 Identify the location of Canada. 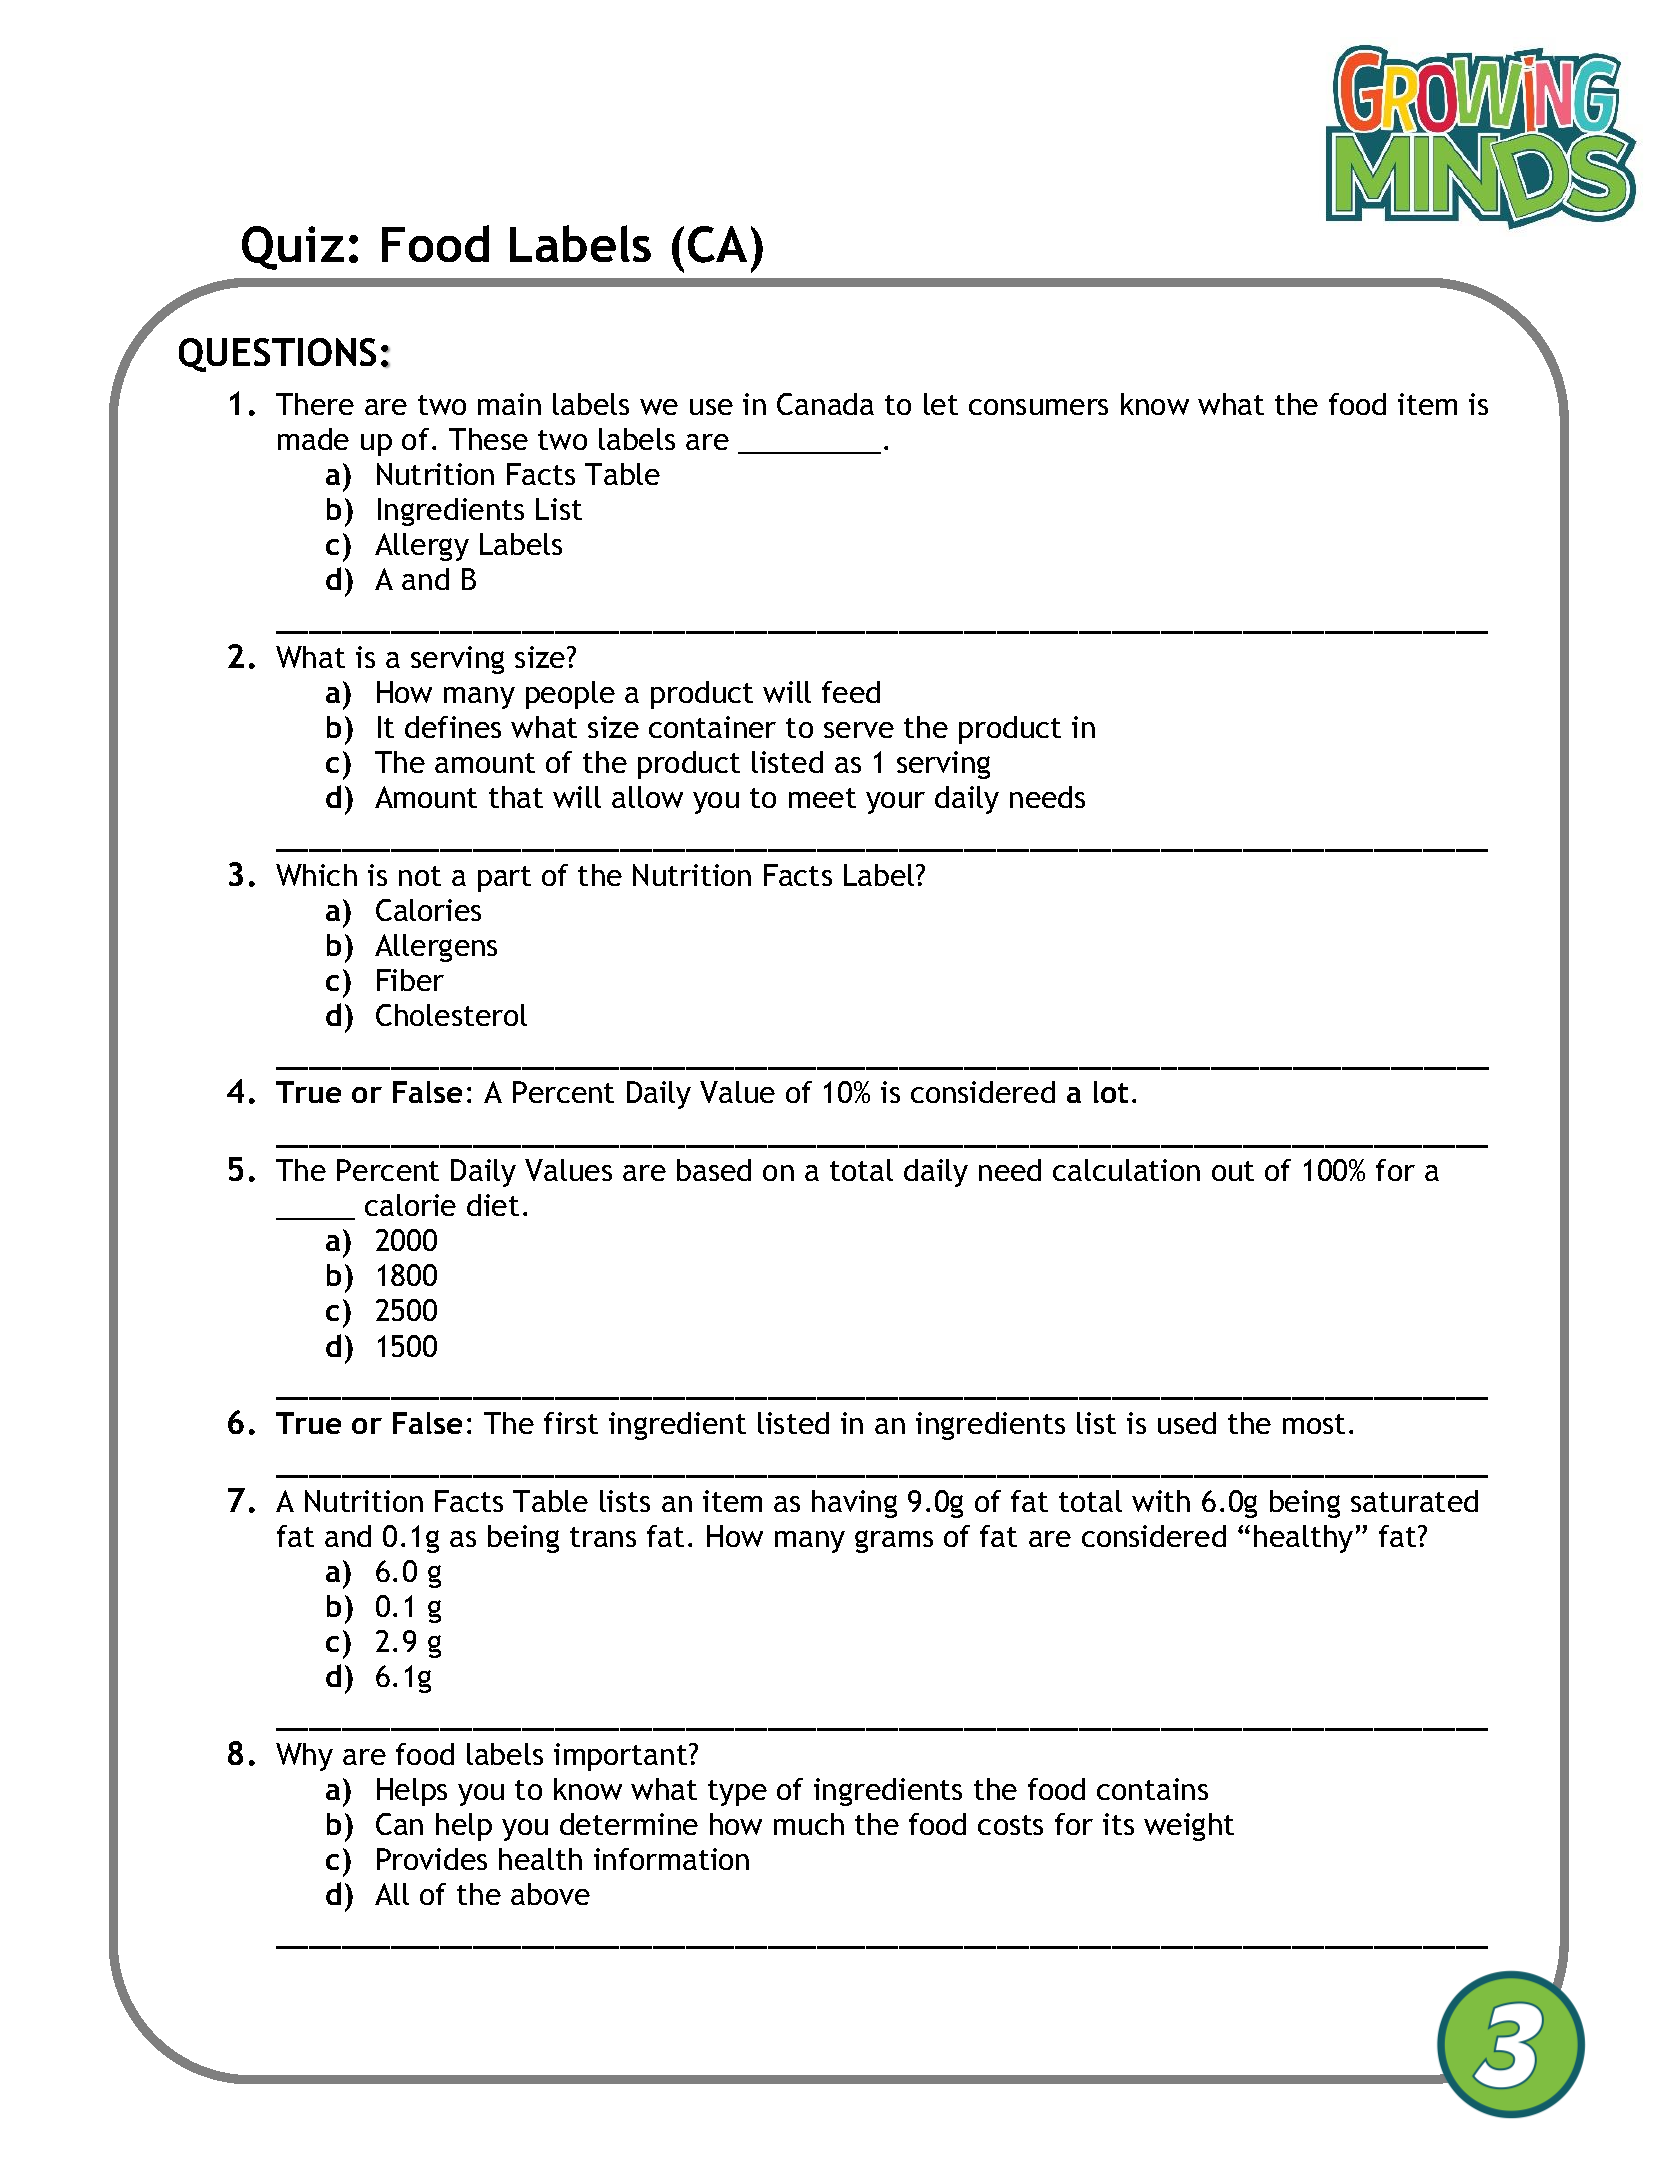
(825, 404).
